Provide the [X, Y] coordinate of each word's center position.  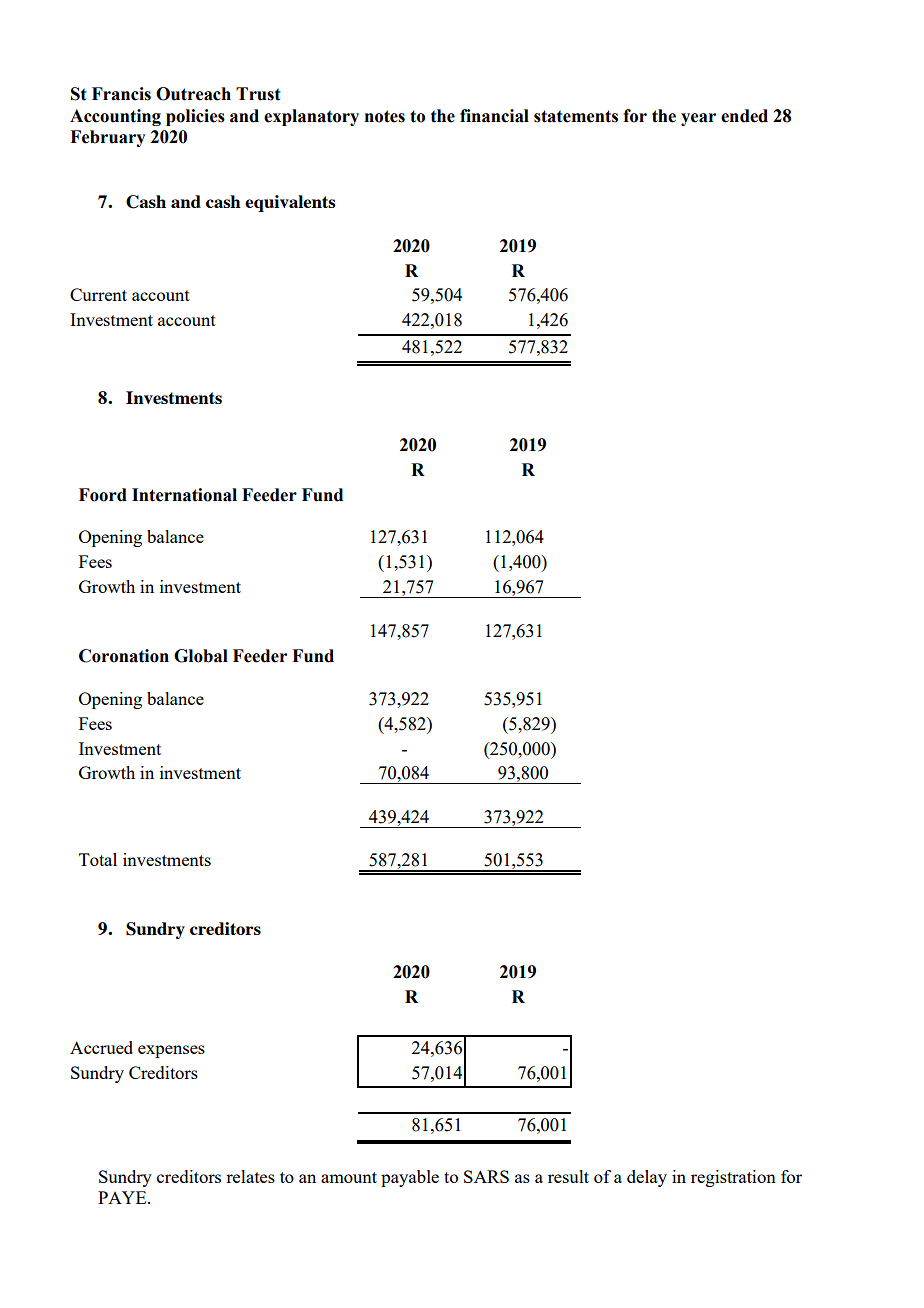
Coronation [124, 656]
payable [410, 1178]
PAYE [123, 1197]
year [698, 119]
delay [647, 1178]
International [184, 495]
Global [201, 656]
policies [195, 117]
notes [385, 116]
